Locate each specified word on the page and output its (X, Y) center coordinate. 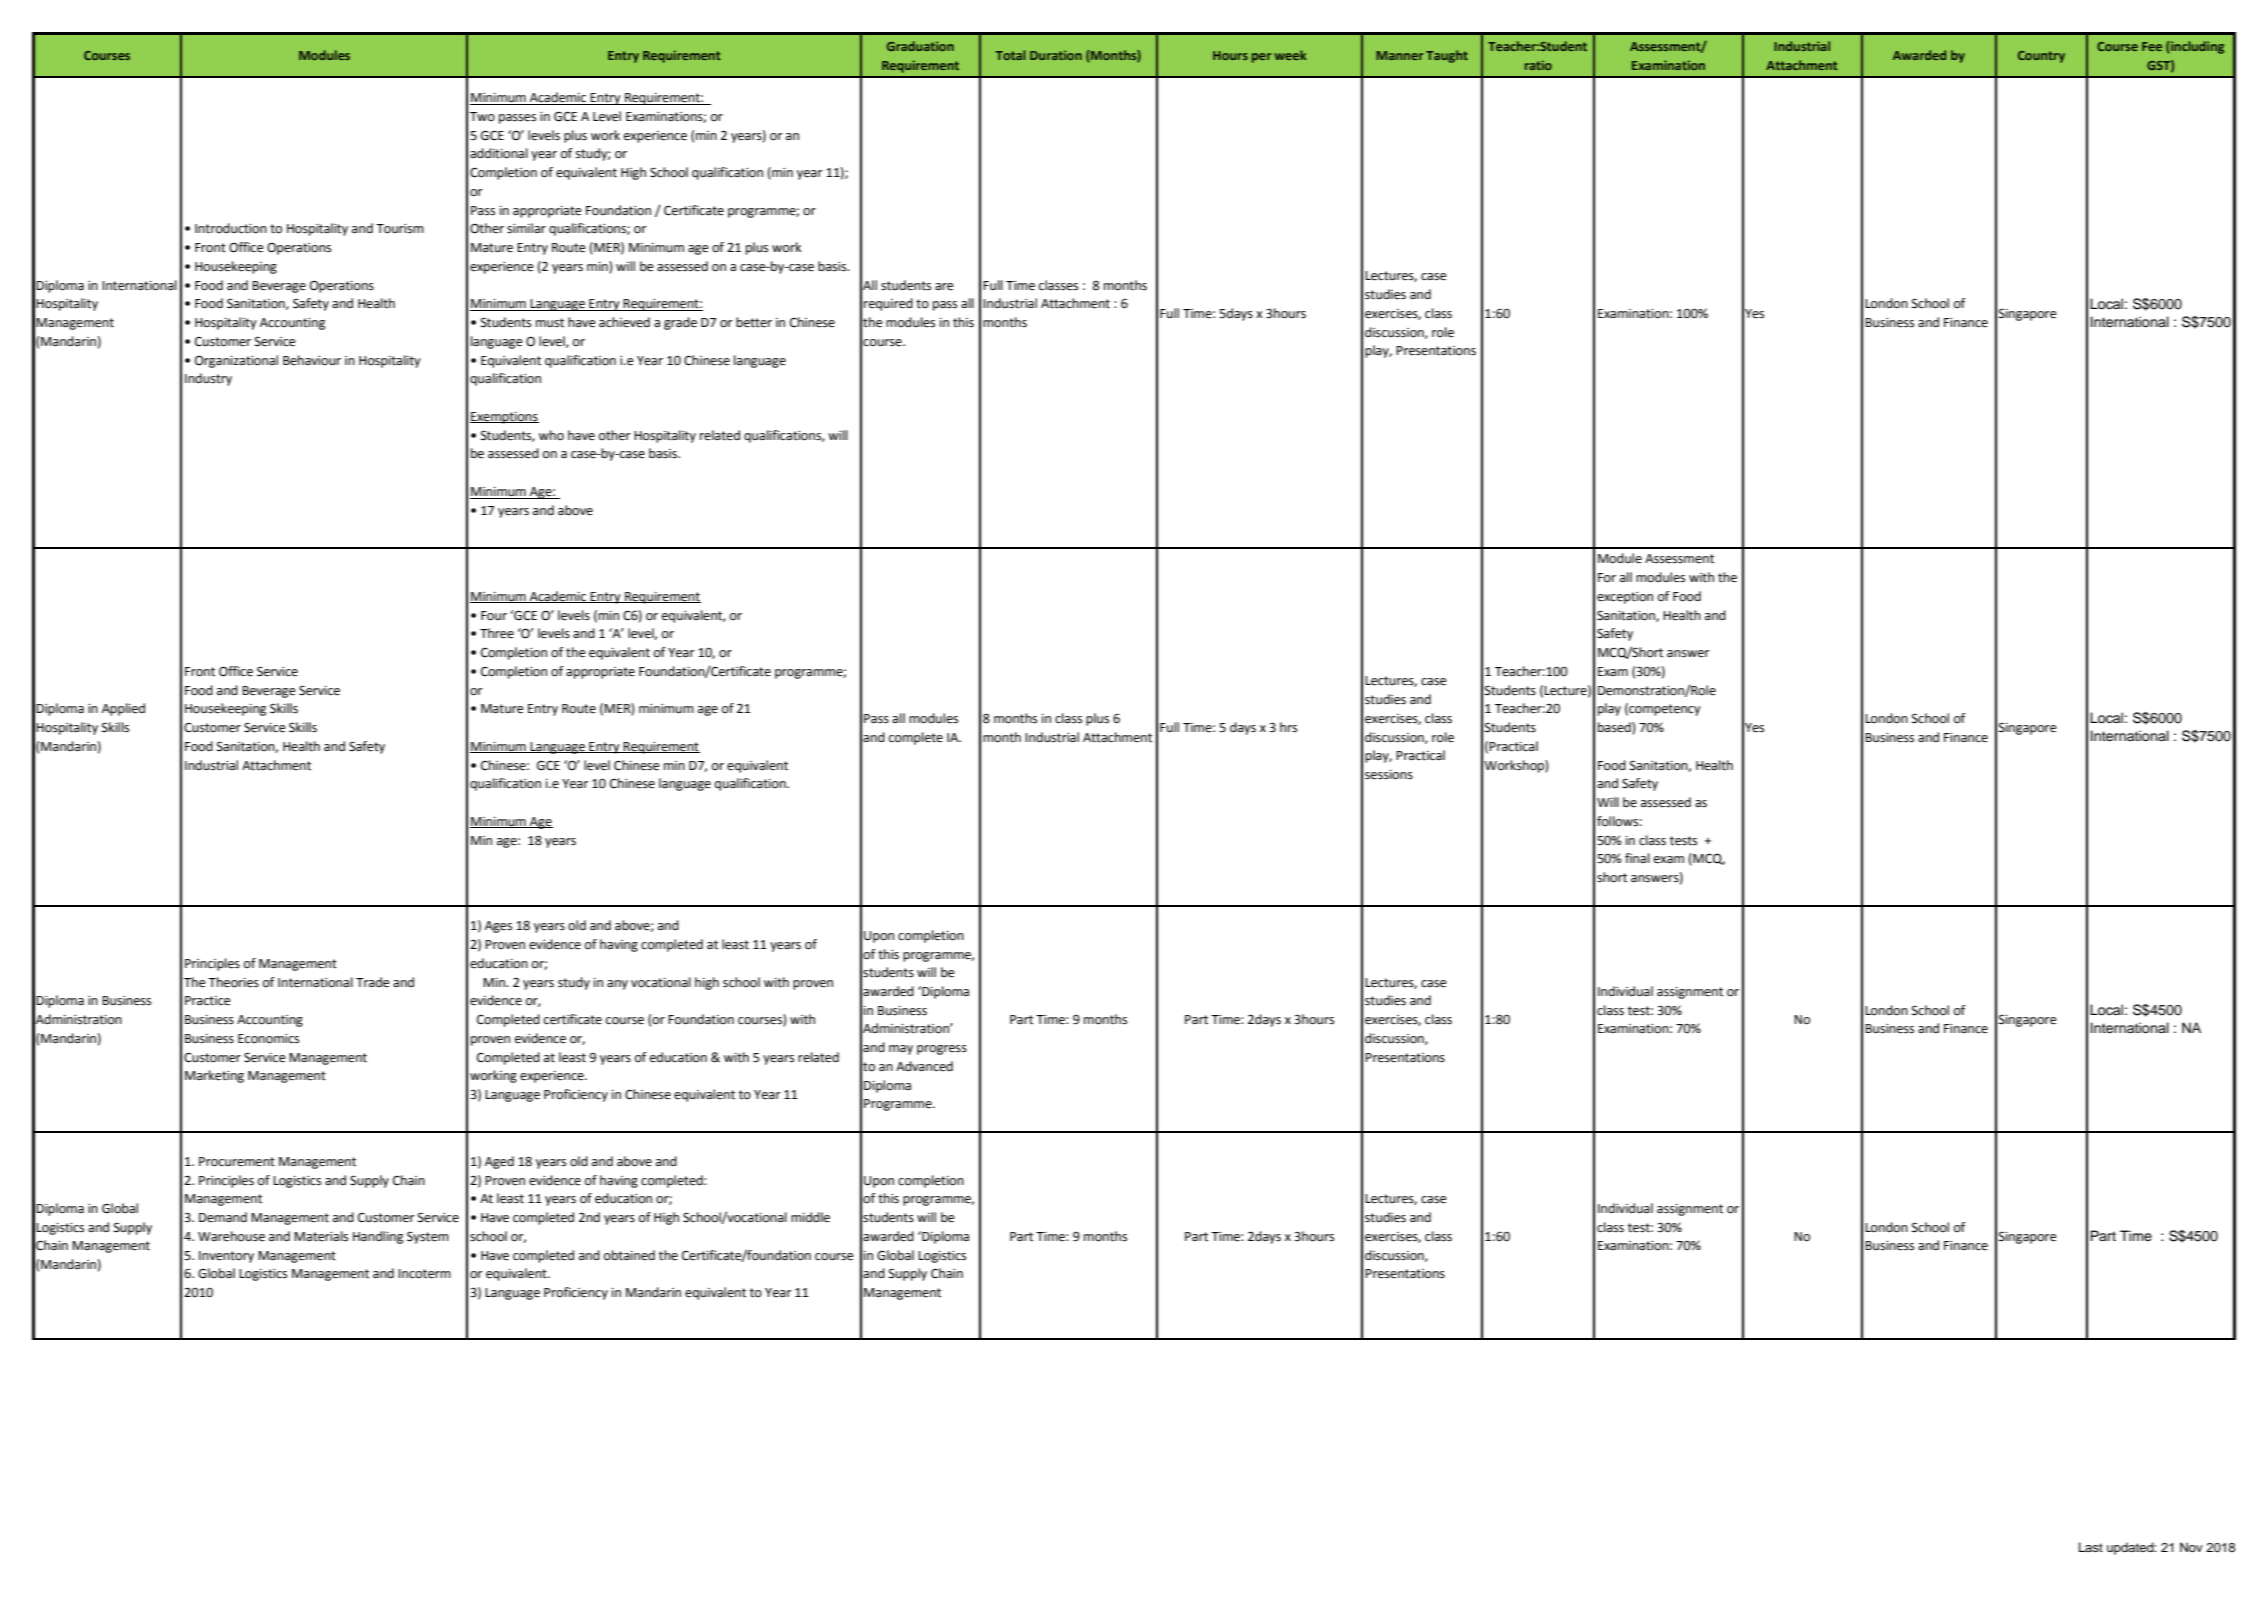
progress (942, 1050)
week (1290, 55)
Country (2041, 57)
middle (810, 1217)
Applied (123, 709)
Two (482, 116)
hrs (1288, 727)
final (1637, 858)
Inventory (226, 1257)
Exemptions (504, 418)
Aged (499, 1162)
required (888, 304)
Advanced (924, 1066)
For (1607, 577)
